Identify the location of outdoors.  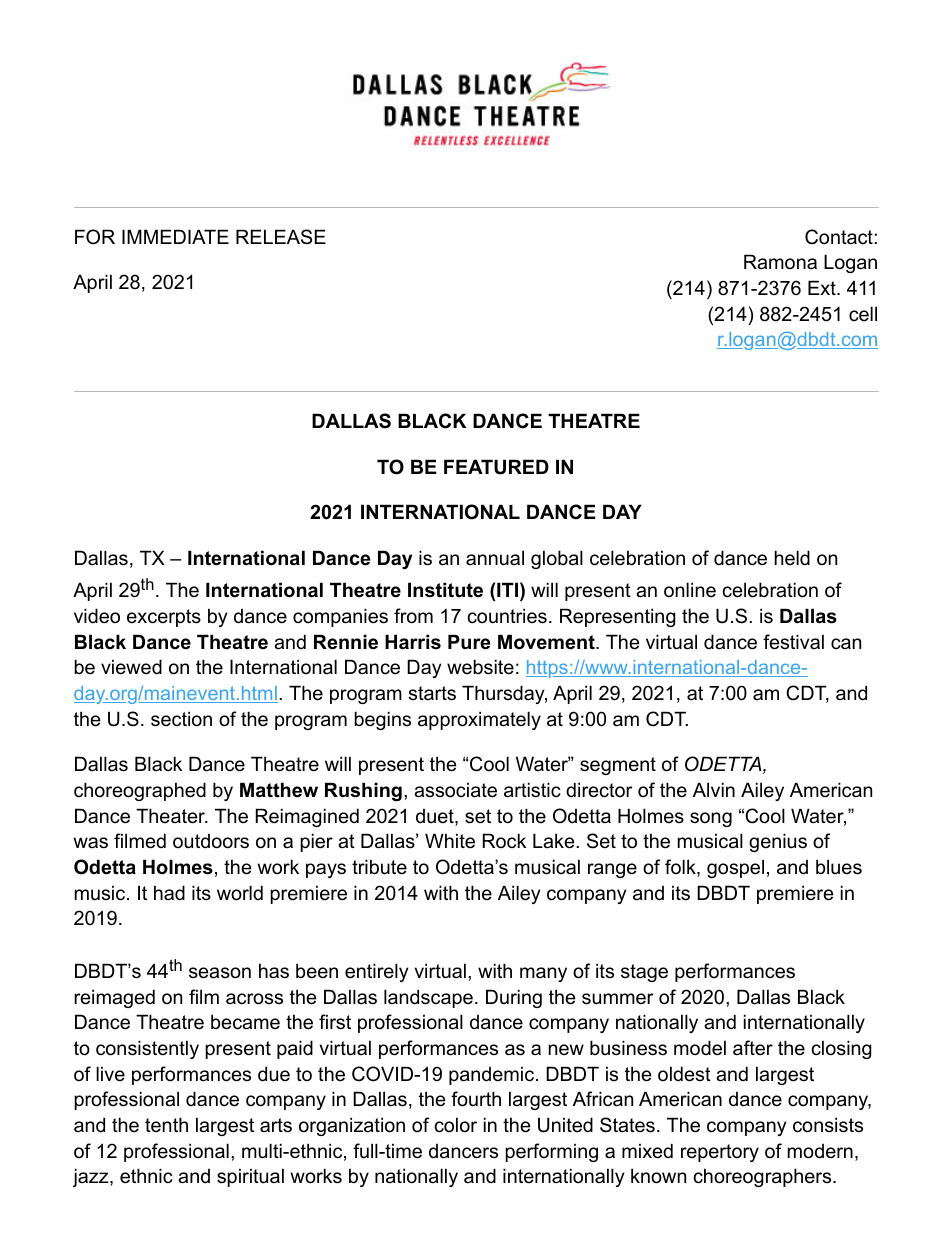
(211, 841).
